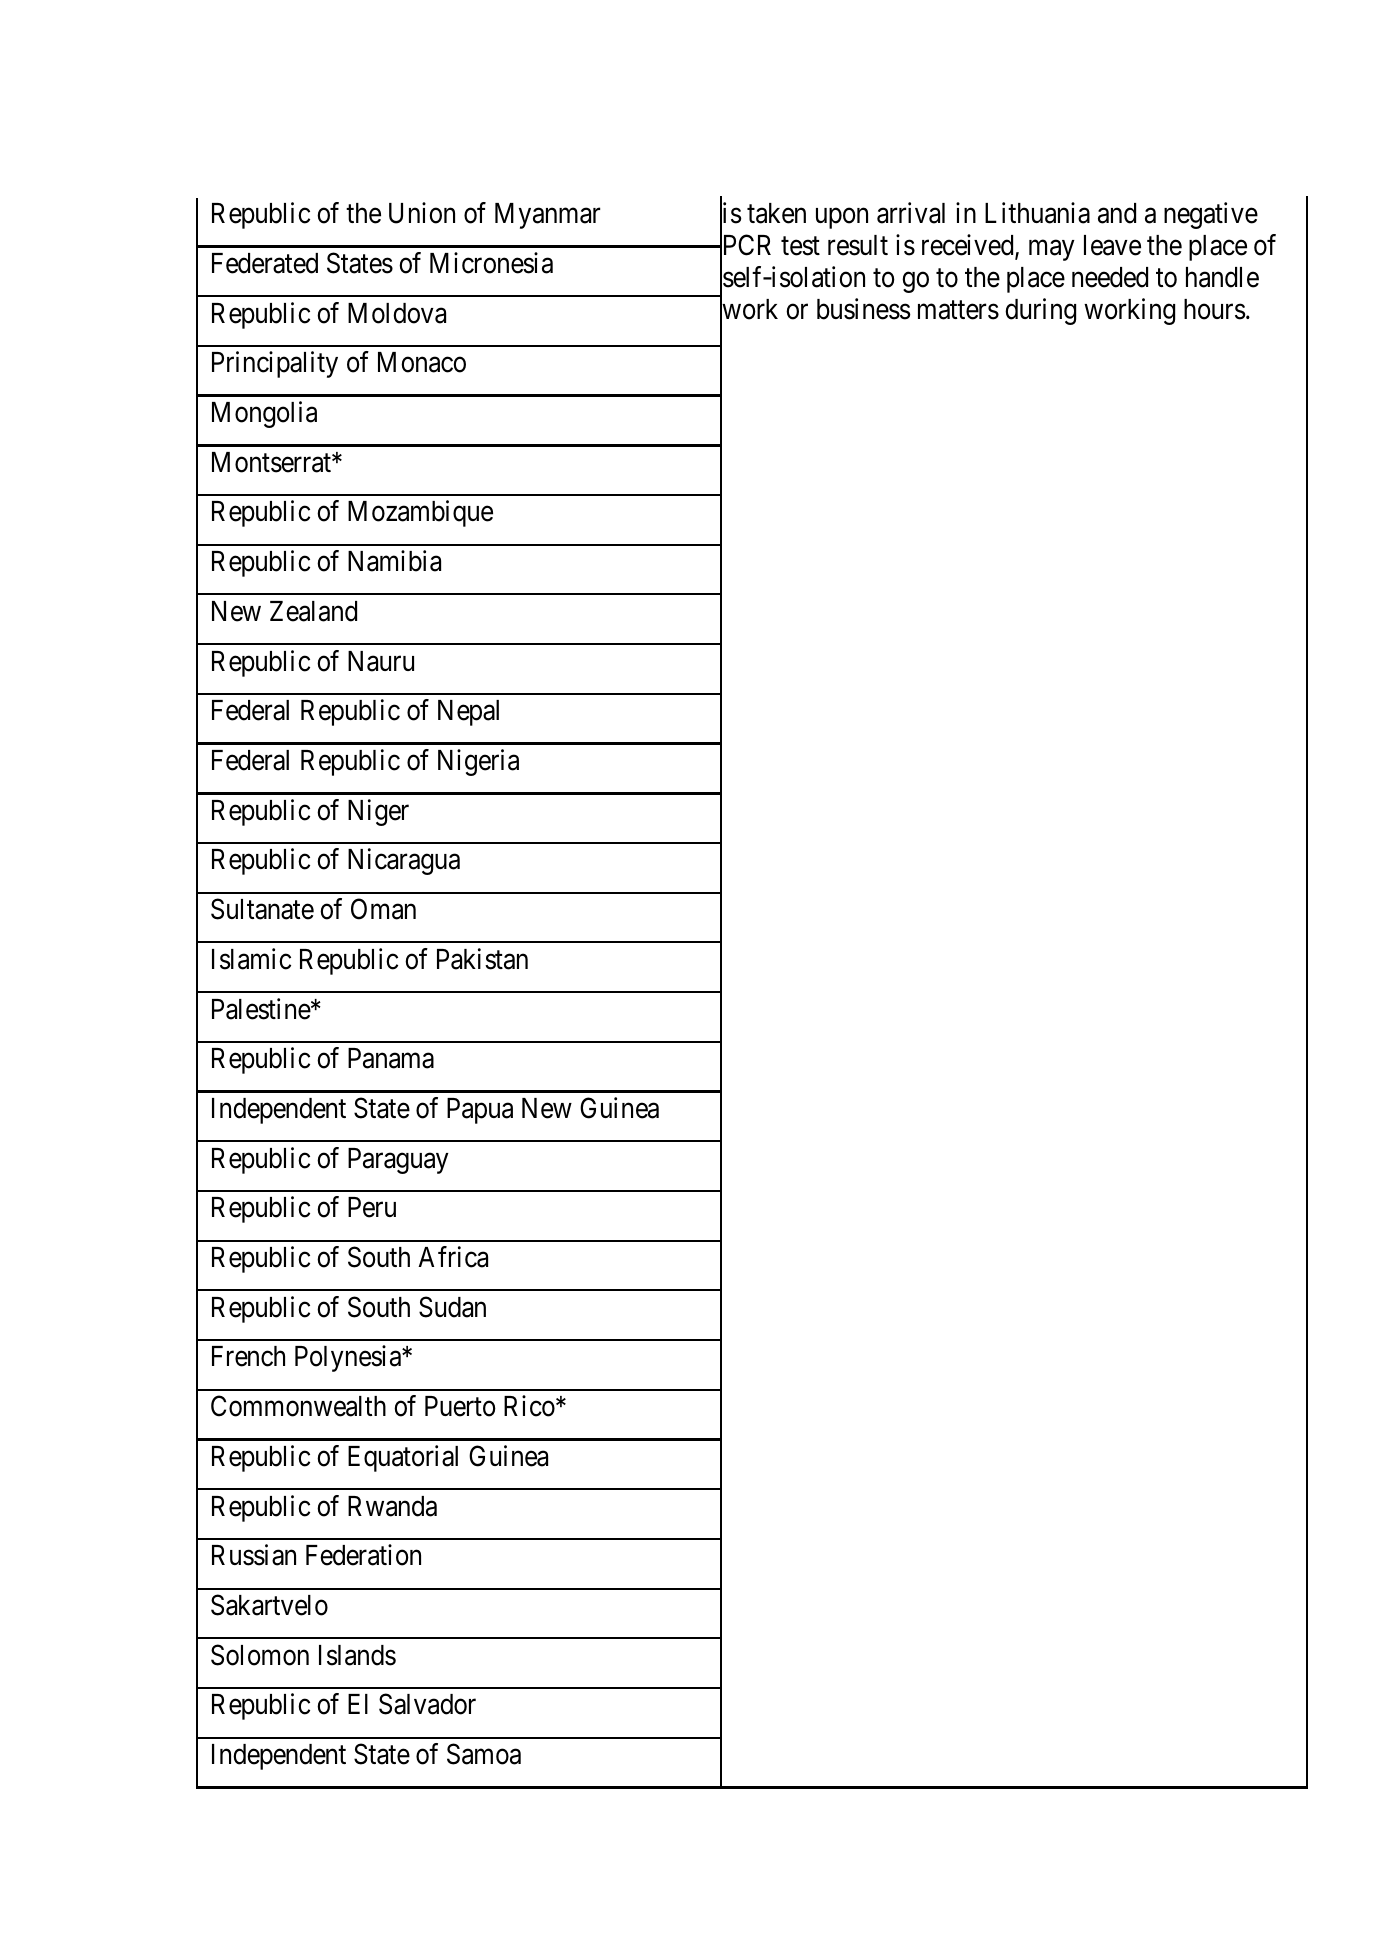 The width and height of the screenshot is (1373, 1942). Describe the element at coordinates (381, 661) in the screenshot. I see `Nauru` at that location.
